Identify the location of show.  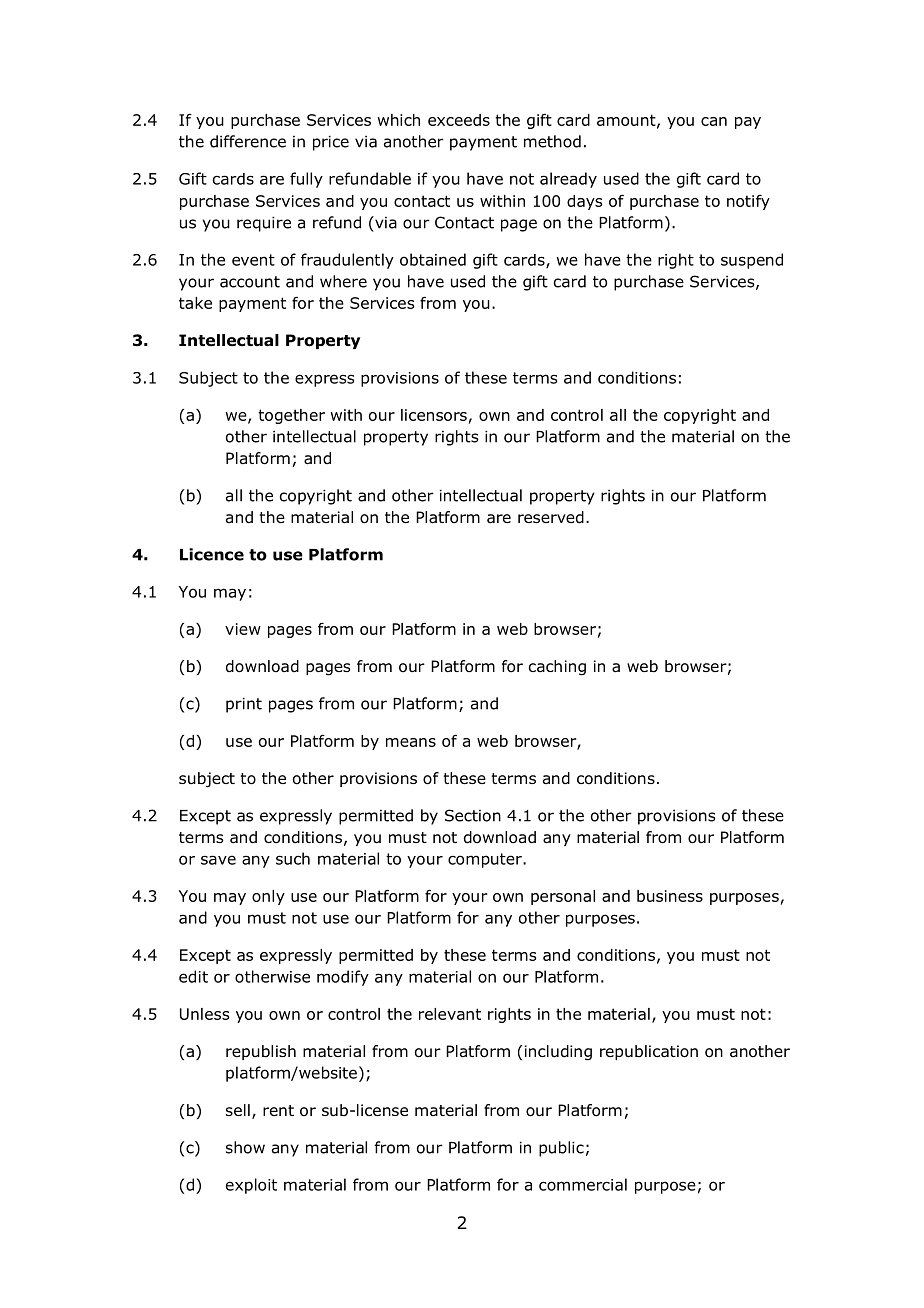
(245, 1147).
